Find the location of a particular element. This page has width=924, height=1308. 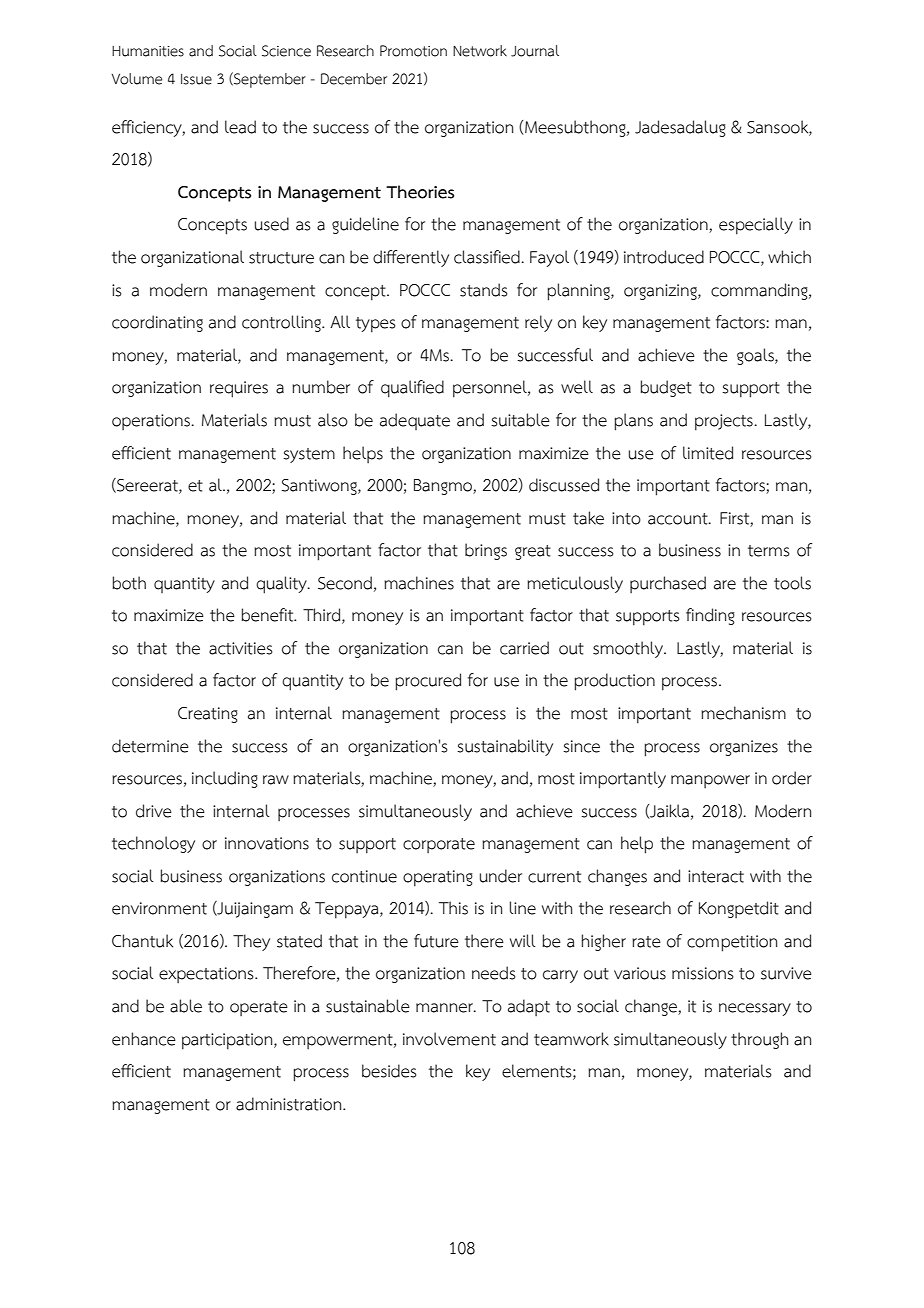

Issue is located at coordinates (196, 79).
